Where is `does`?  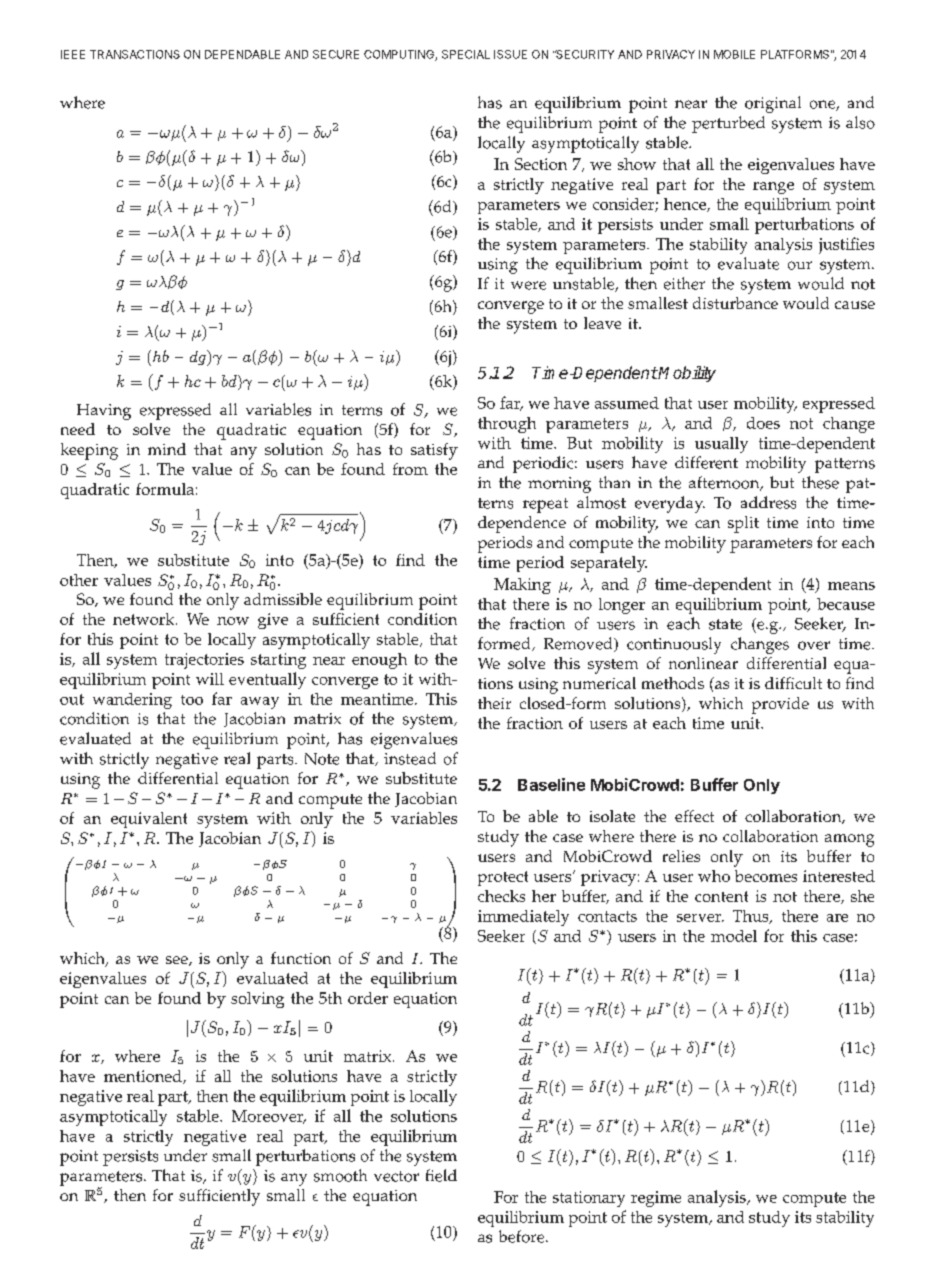
does is located at coordinates (763, 423).
